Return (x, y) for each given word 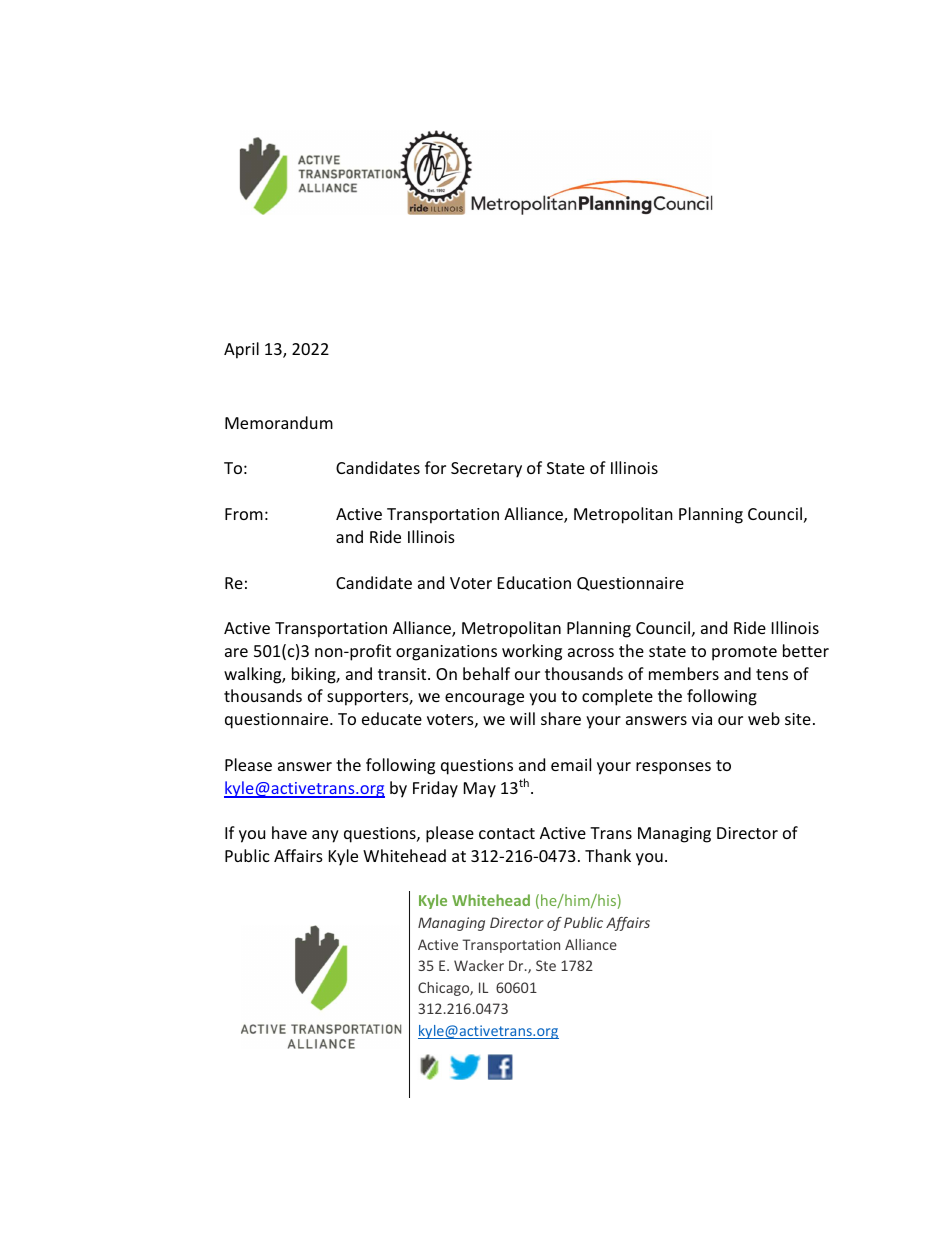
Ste (546, 965)
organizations (446, 653)
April (241, 350)
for (435, 467)
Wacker (479, 965)
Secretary (486, 470)
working (532, 652)
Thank (608, 855)
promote (744, 653)
